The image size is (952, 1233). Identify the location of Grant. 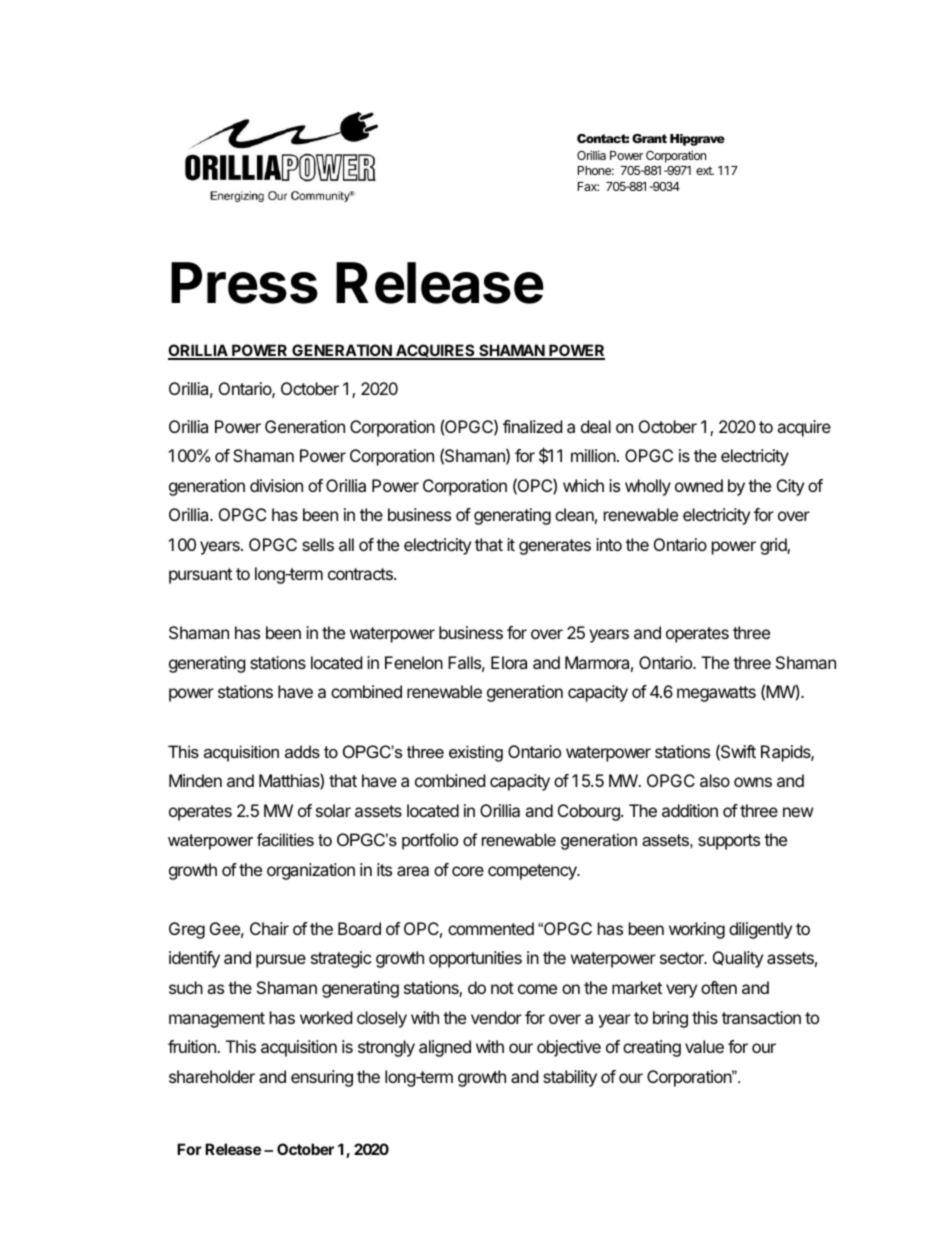
(649, 138).
